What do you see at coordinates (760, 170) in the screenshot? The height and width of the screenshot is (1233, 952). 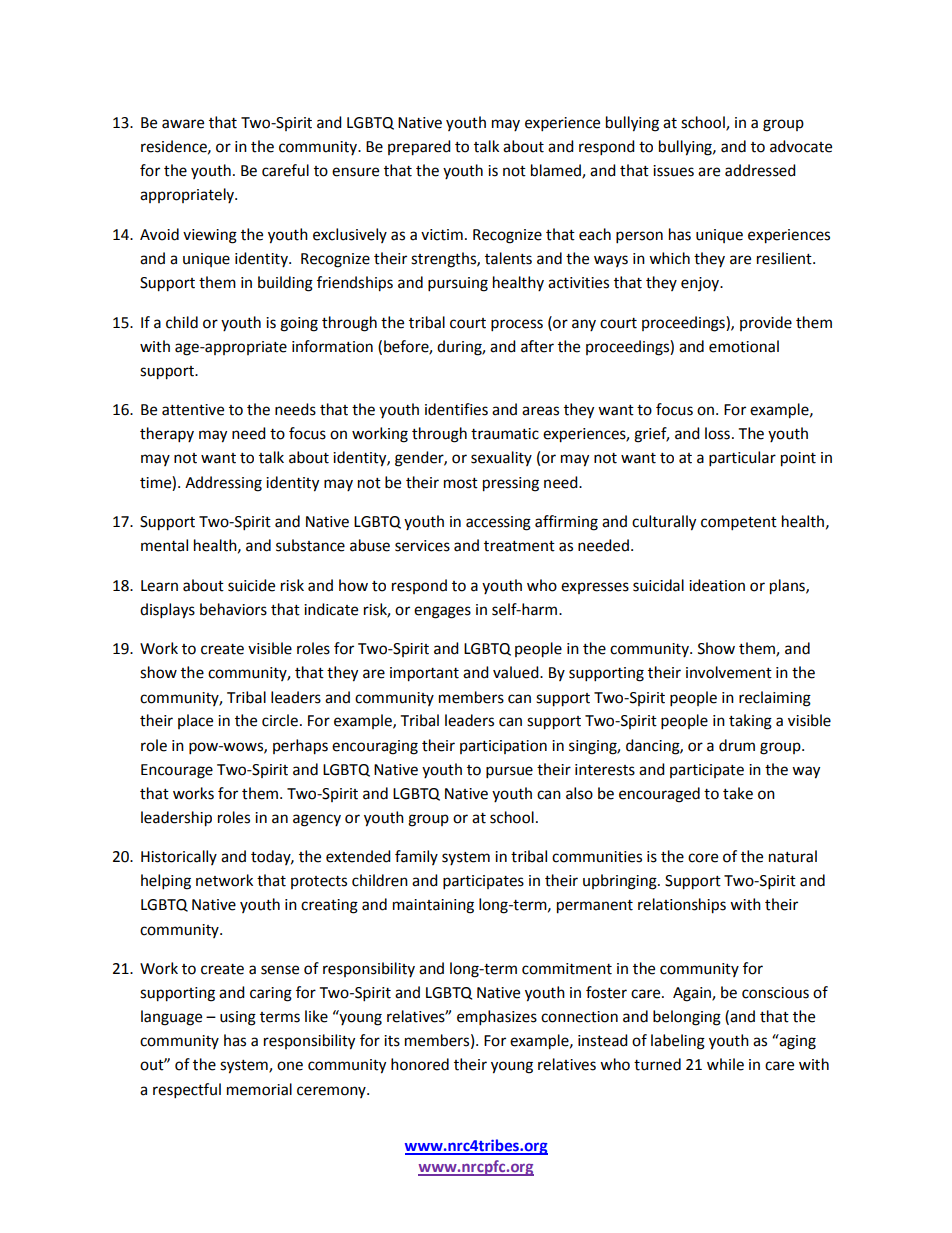 I see `addressed` at bounding box center [760, 170].
